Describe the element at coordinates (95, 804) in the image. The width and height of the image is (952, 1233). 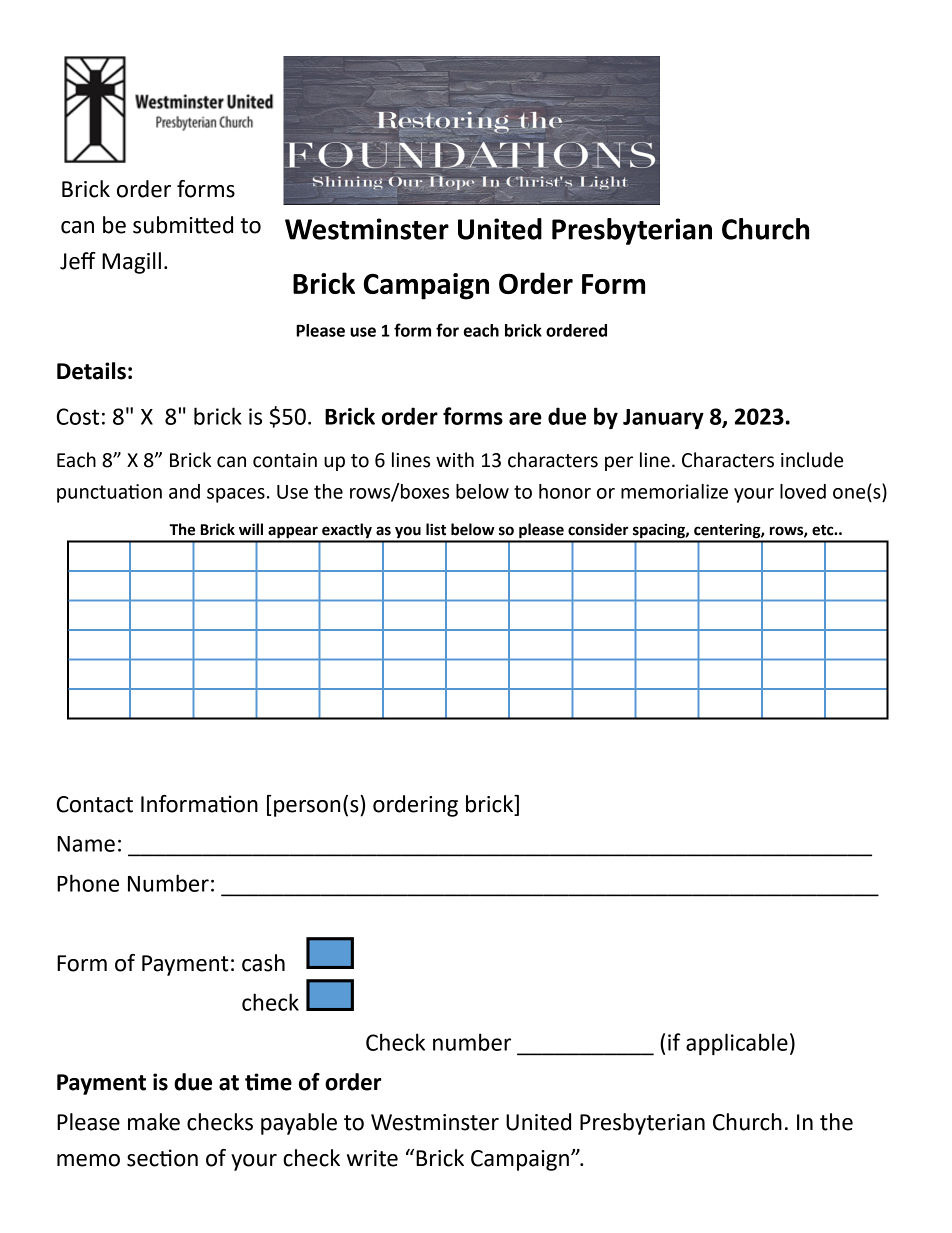
I see `Contact` at that location.
